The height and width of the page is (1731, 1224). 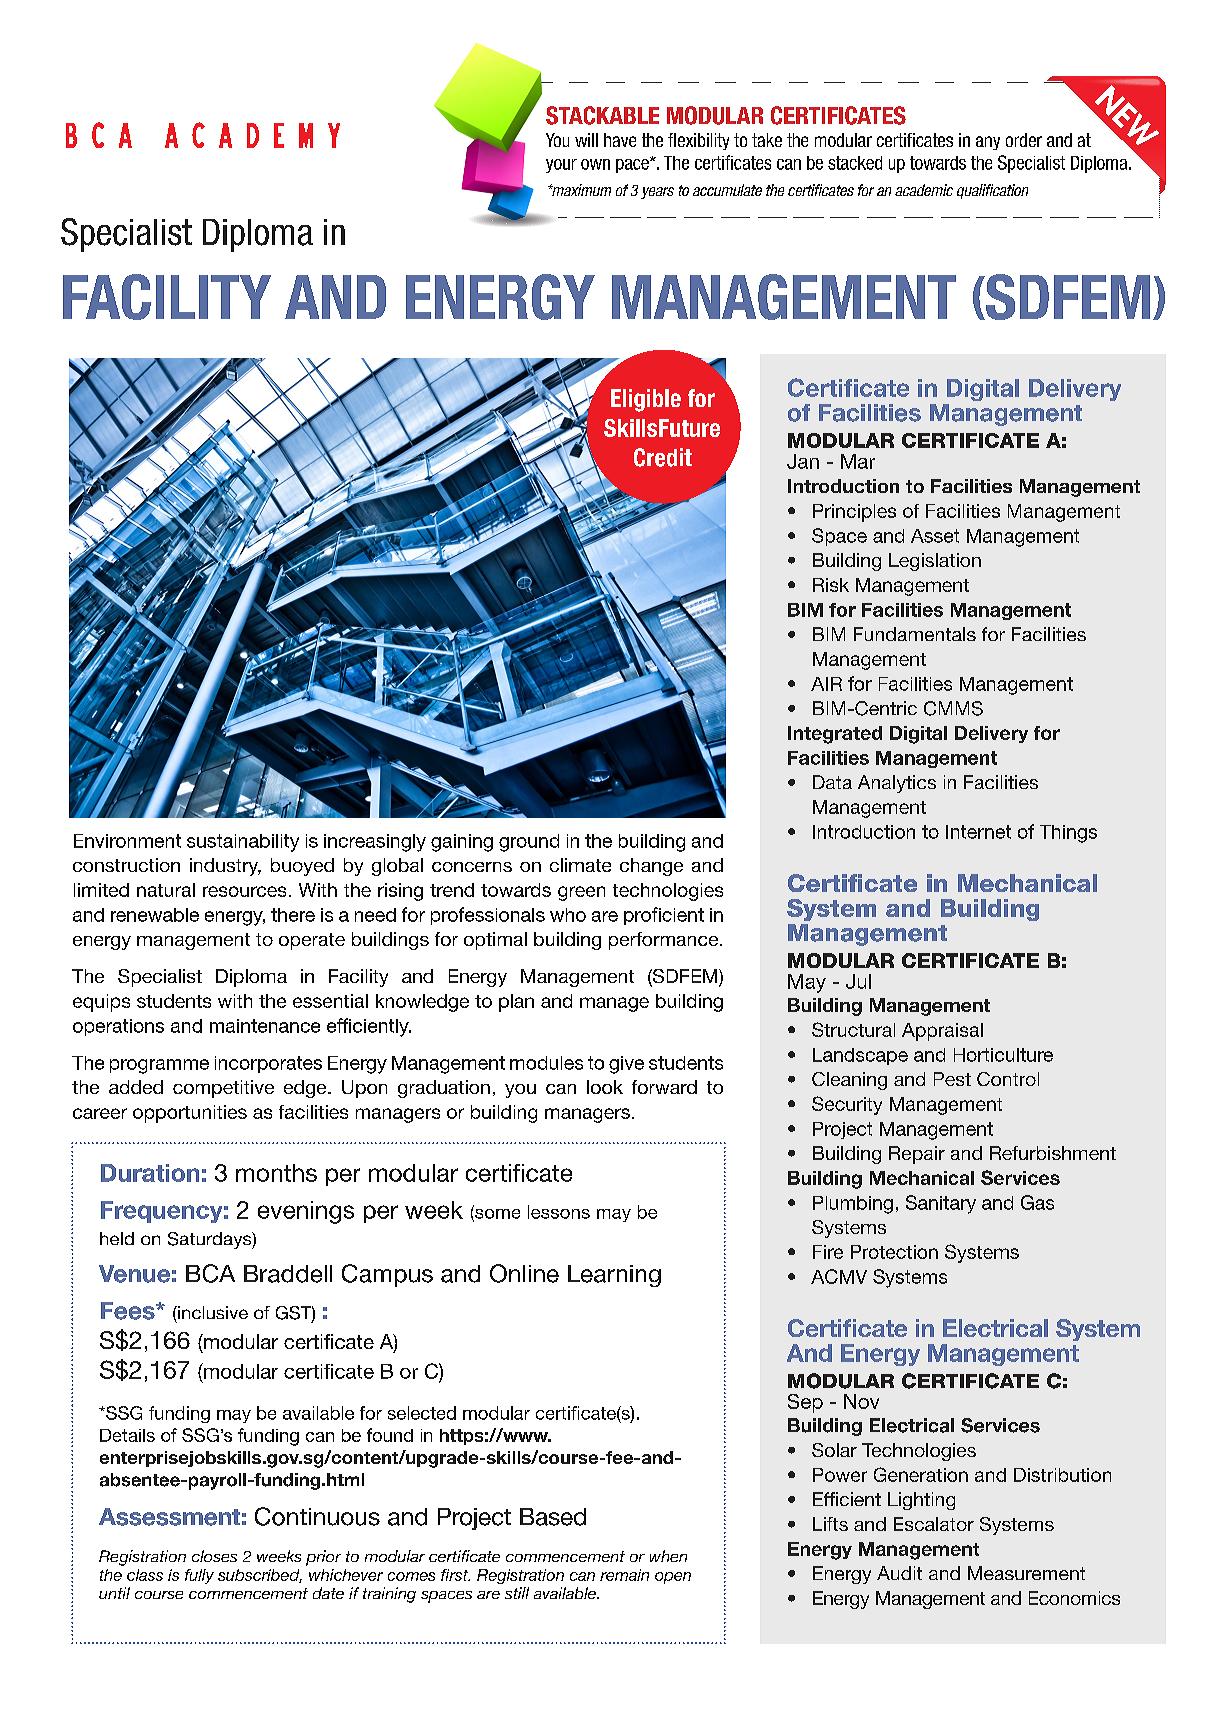 What do you see at coordinates (988, 143) in the page?
I see `any` at bounding box center [988, 143].
